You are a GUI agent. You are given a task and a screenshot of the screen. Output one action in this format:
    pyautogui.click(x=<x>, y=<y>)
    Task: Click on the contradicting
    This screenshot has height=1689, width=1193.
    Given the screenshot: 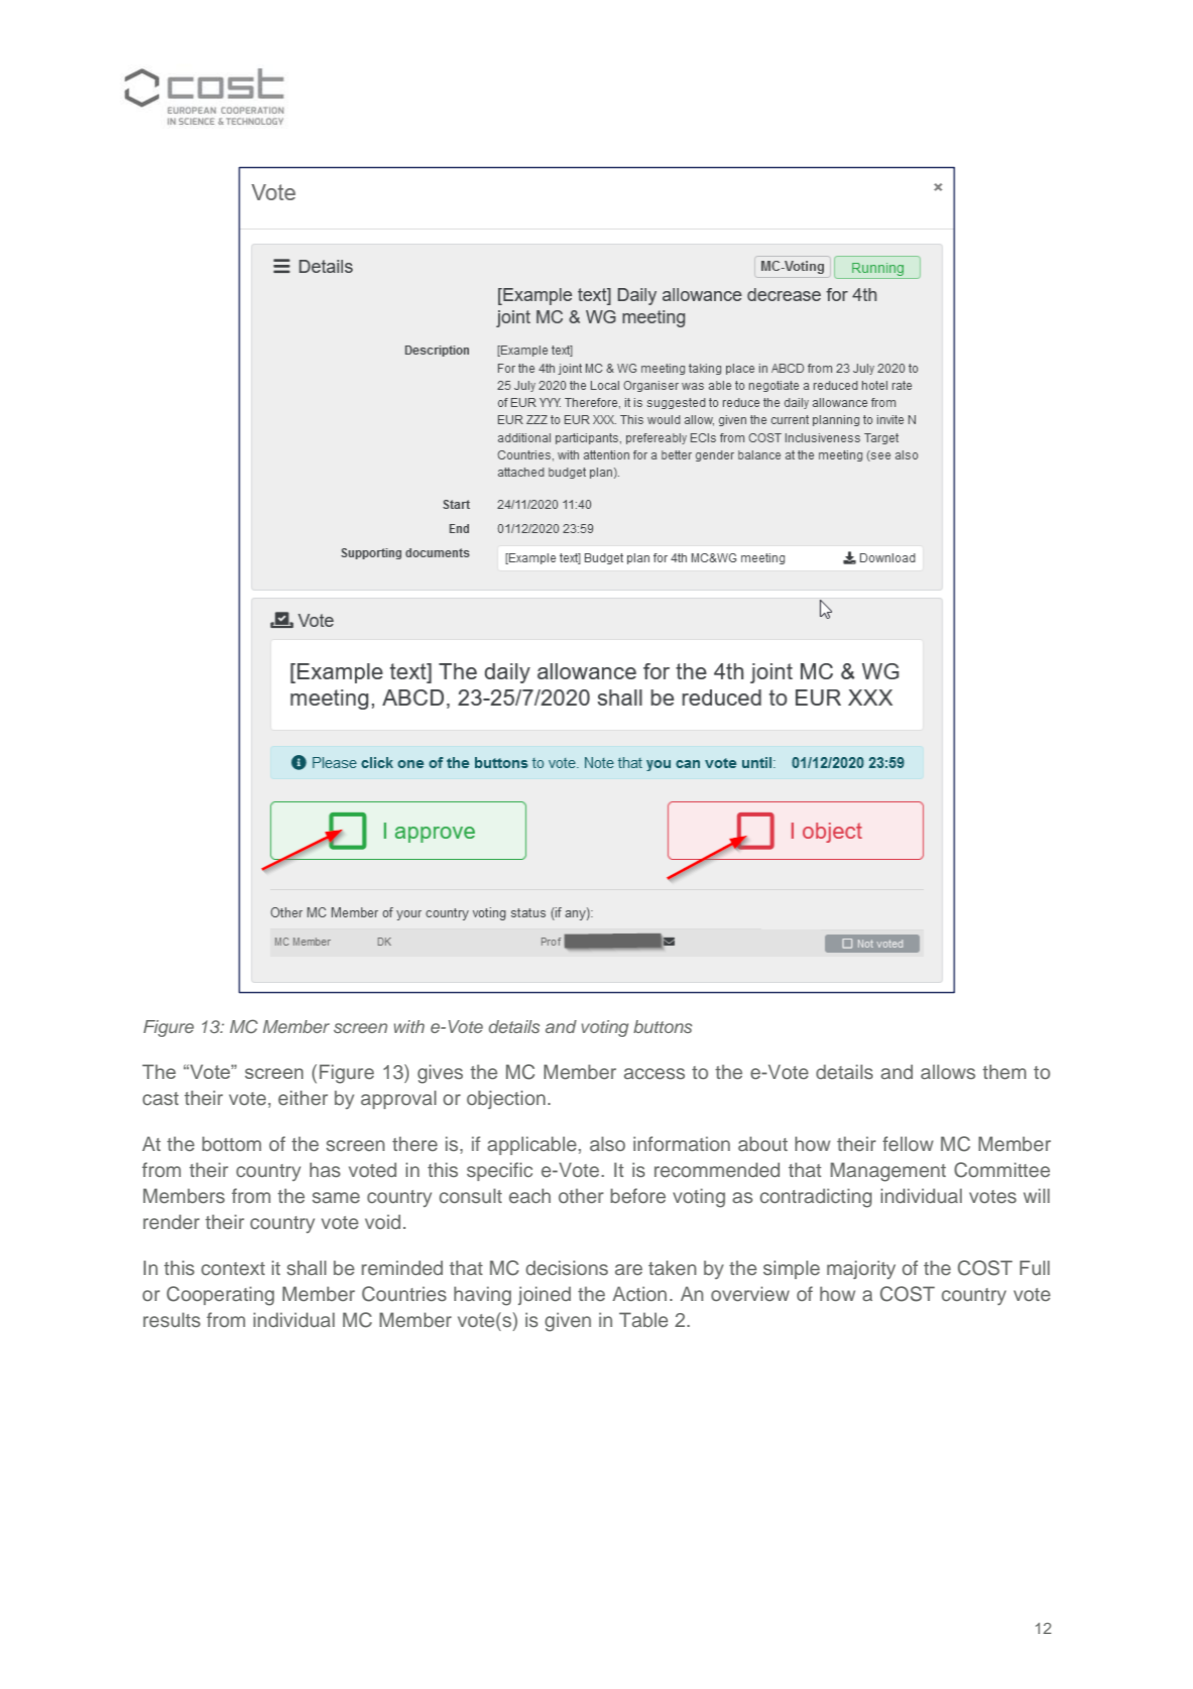 What is the action you would take?
    pyautogui.click(x=816, y=1198)
